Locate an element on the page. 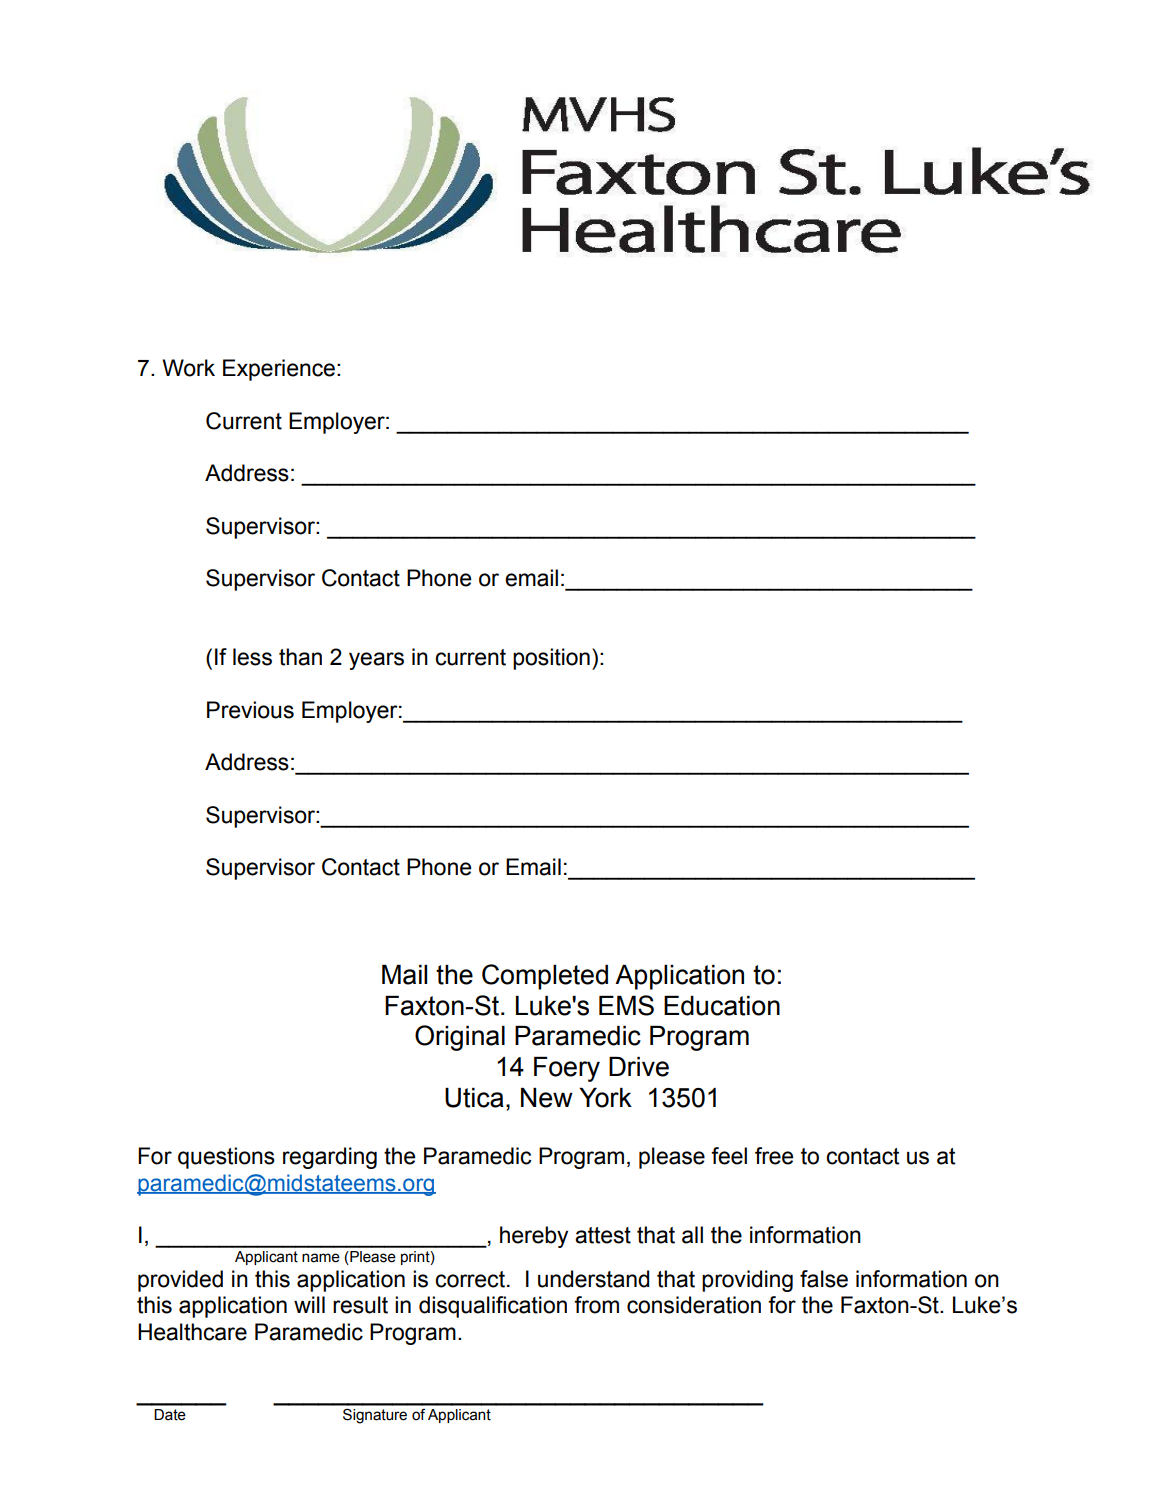  questions is located at coordinates (226, 1158).
